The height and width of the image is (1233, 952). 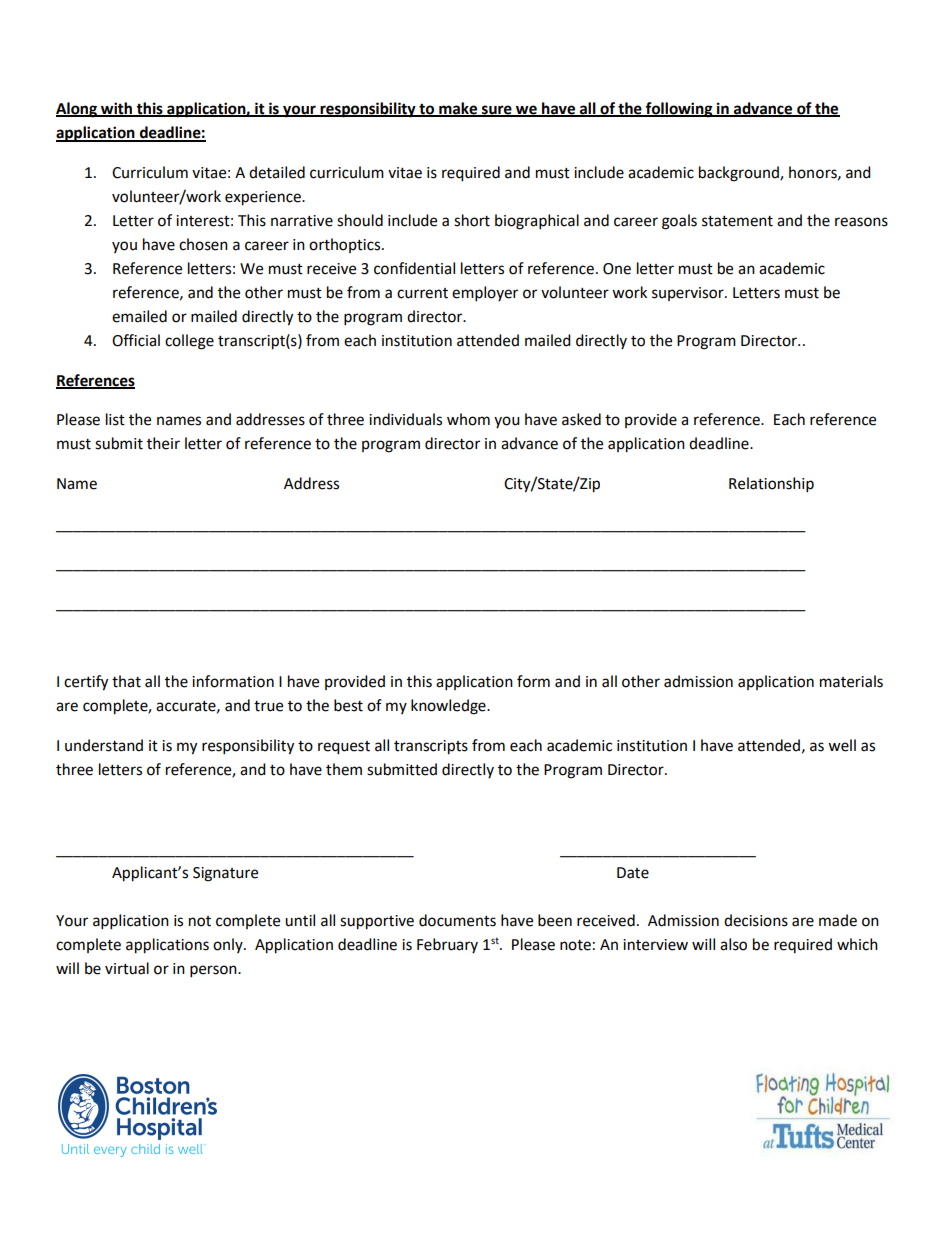 What do you see at coordinates (449, 707) in the image?
I see `knowledge` at bounding box center [449, 707].
